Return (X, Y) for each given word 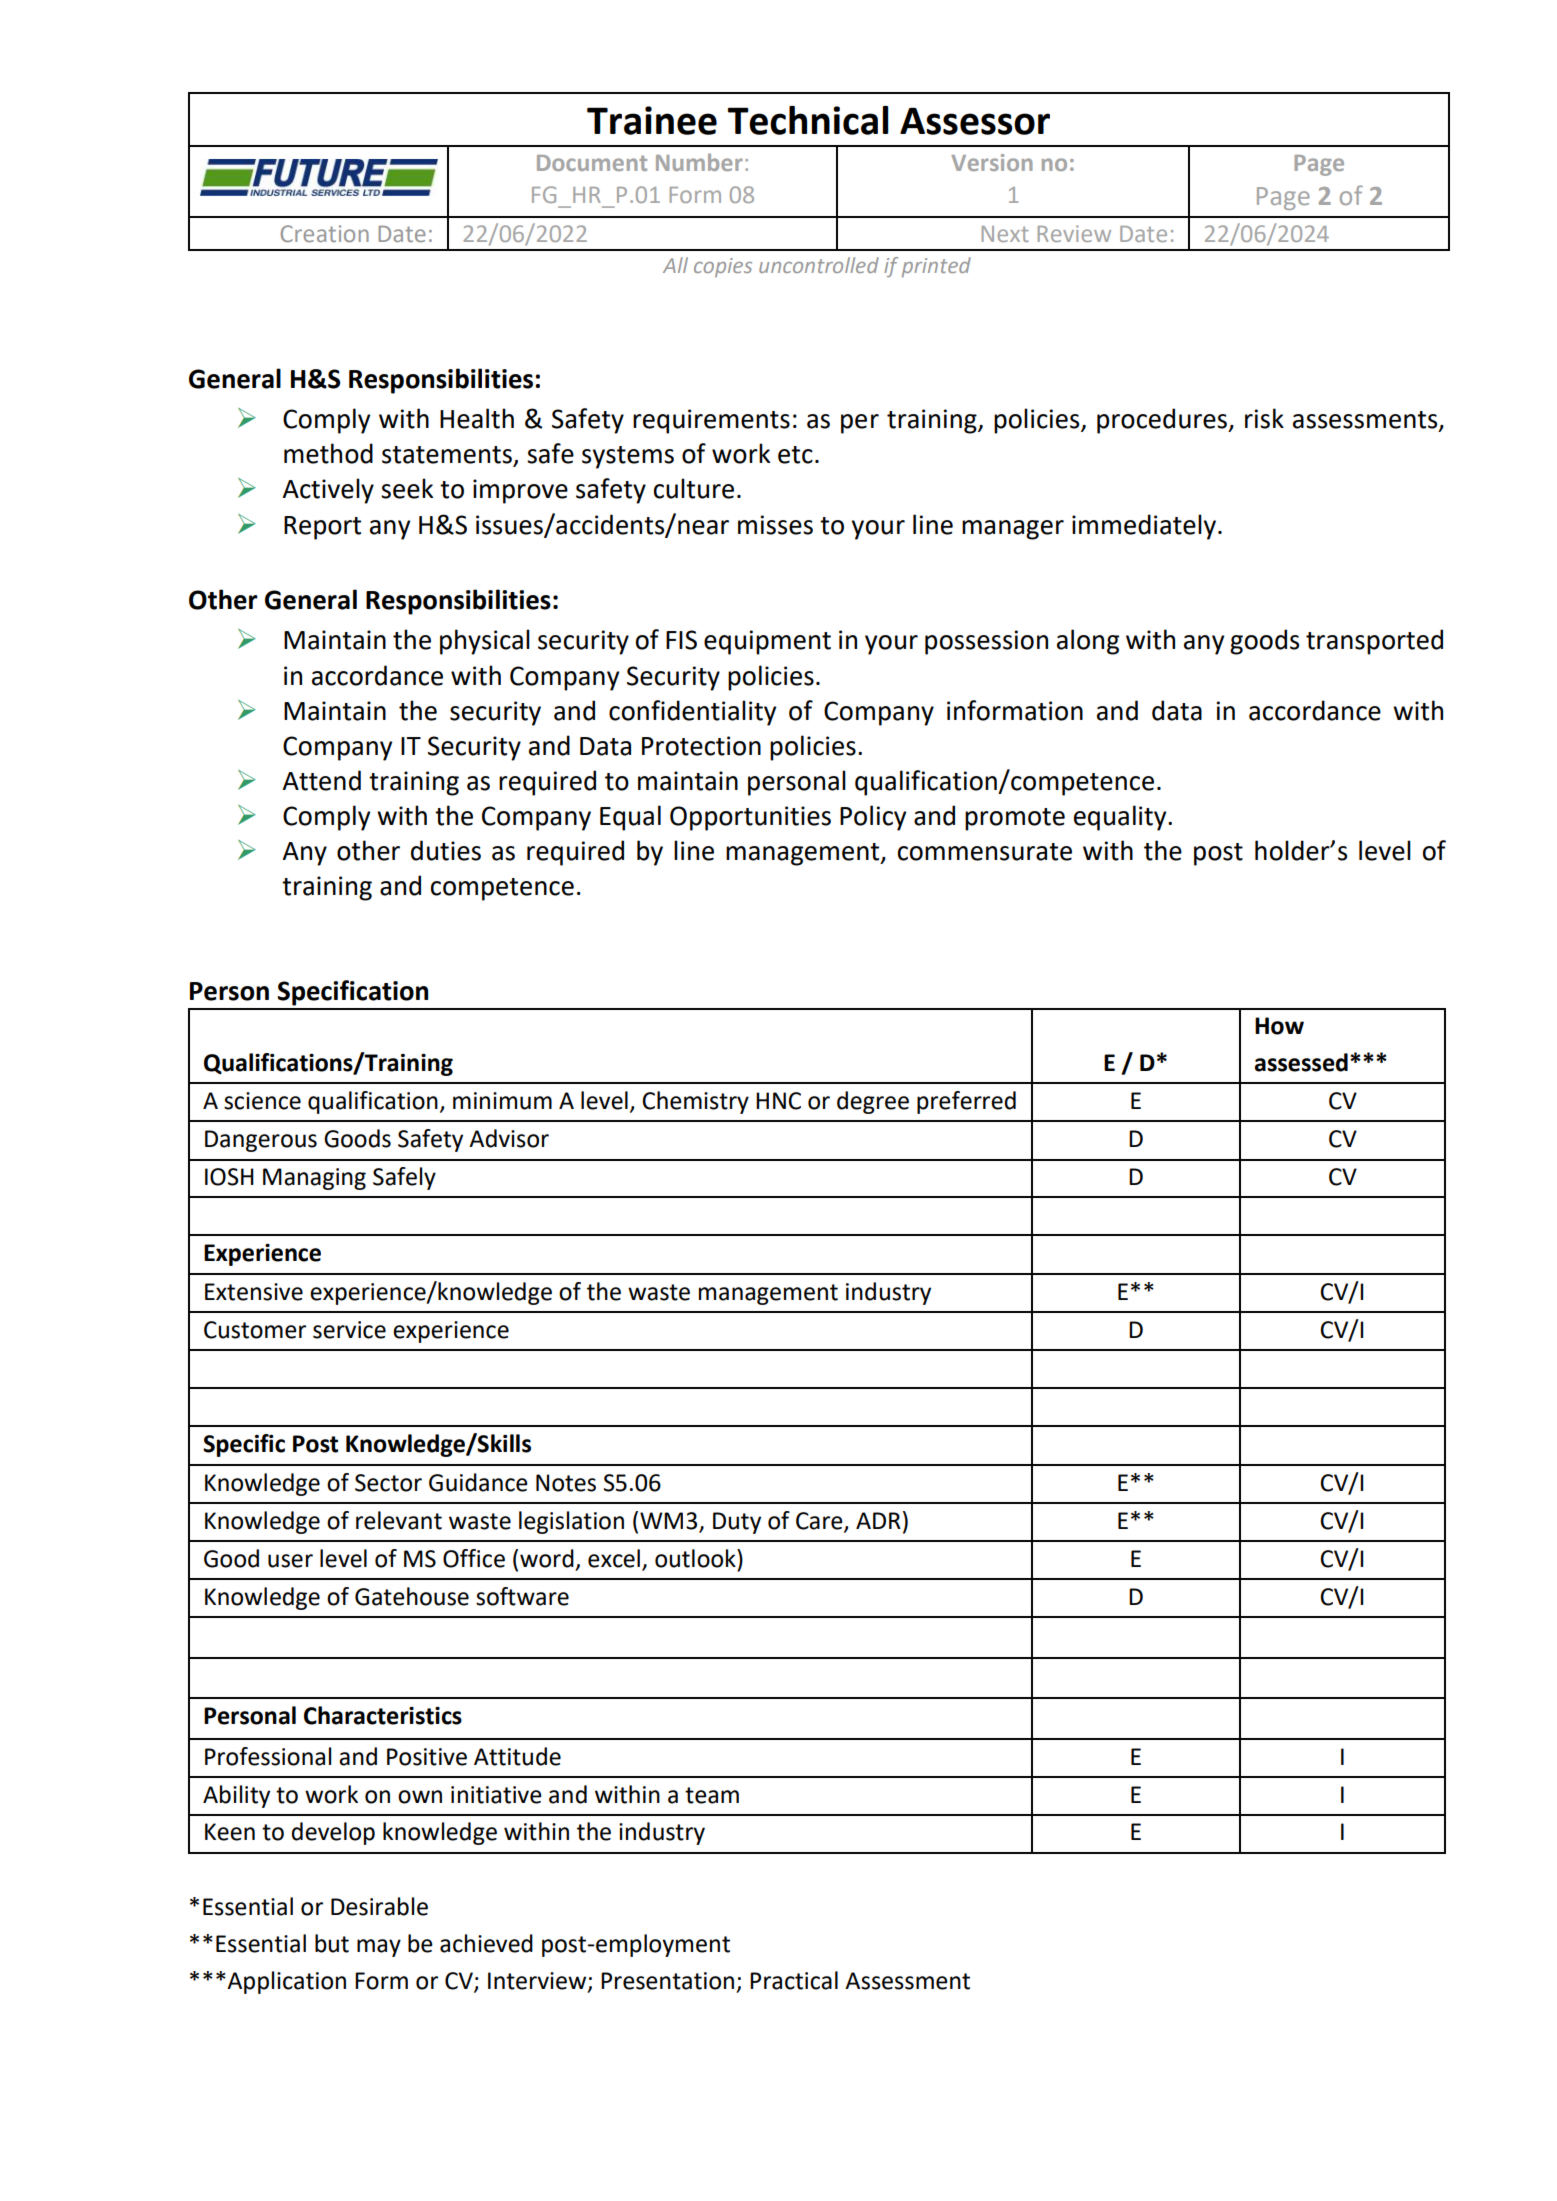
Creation (325, 233)
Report (322, 528)
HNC (778, 1101)
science (262, 1101)
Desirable (379, 1906)
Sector (388, 1483)
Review (1074, 233)
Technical (808, 120)
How (1279, 1026)
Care (820, 1521)
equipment (767, 642)
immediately (1145, 527)
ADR (878, 1520)
